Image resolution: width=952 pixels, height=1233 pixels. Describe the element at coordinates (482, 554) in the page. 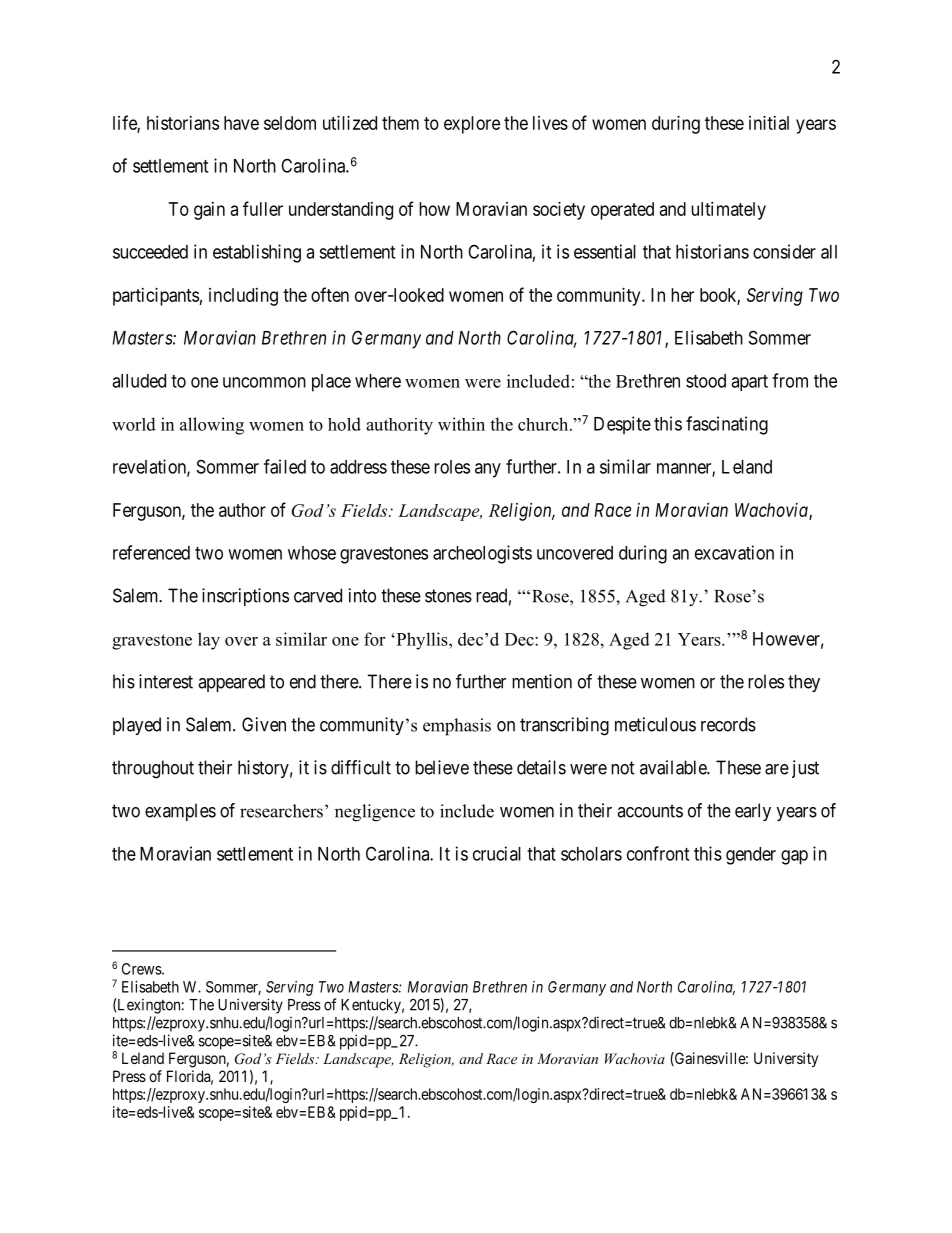

I see `archeologists` at that location.
